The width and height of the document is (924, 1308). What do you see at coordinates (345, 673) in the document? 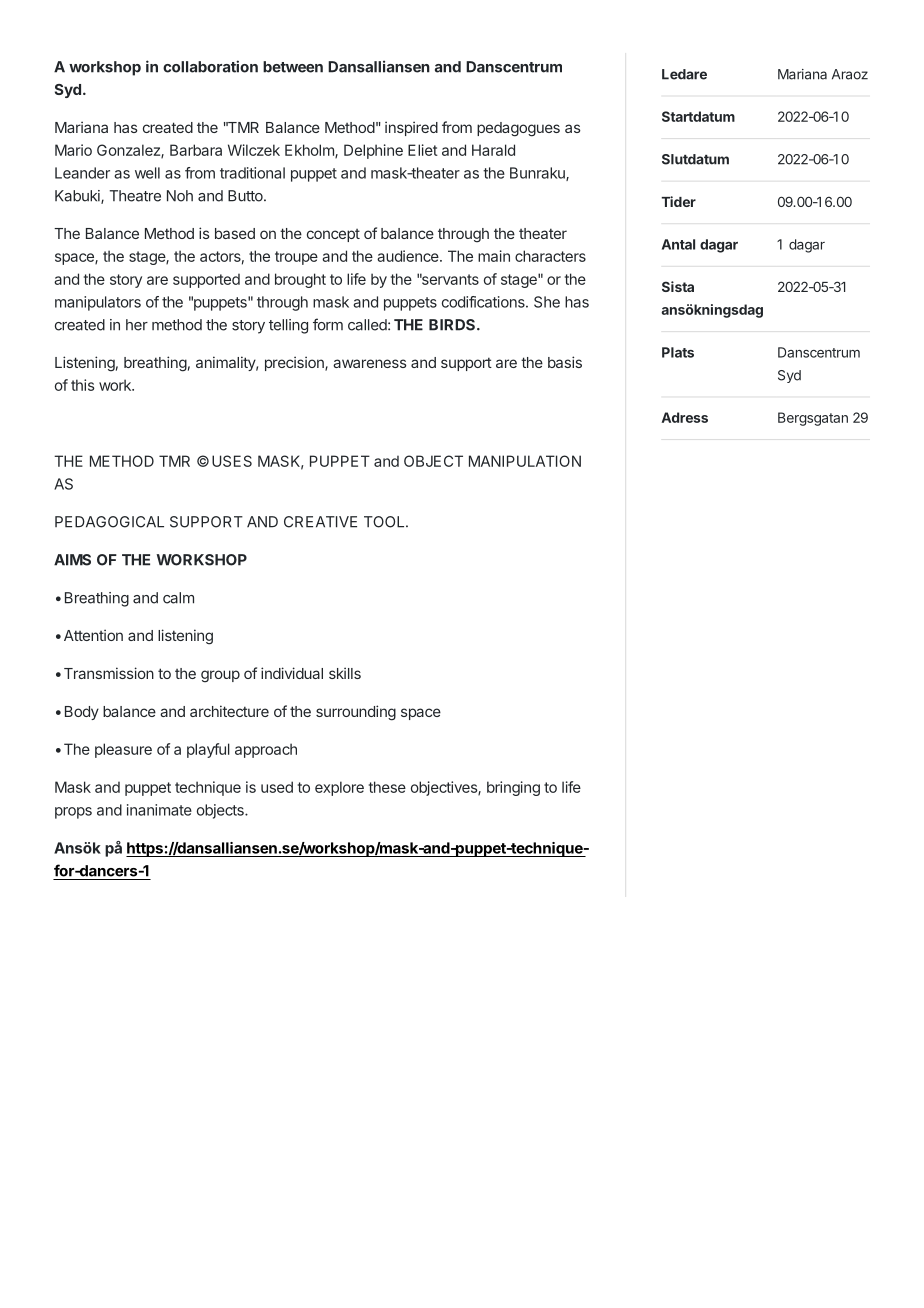
I see `skills` at bounding box center [345, 673].
